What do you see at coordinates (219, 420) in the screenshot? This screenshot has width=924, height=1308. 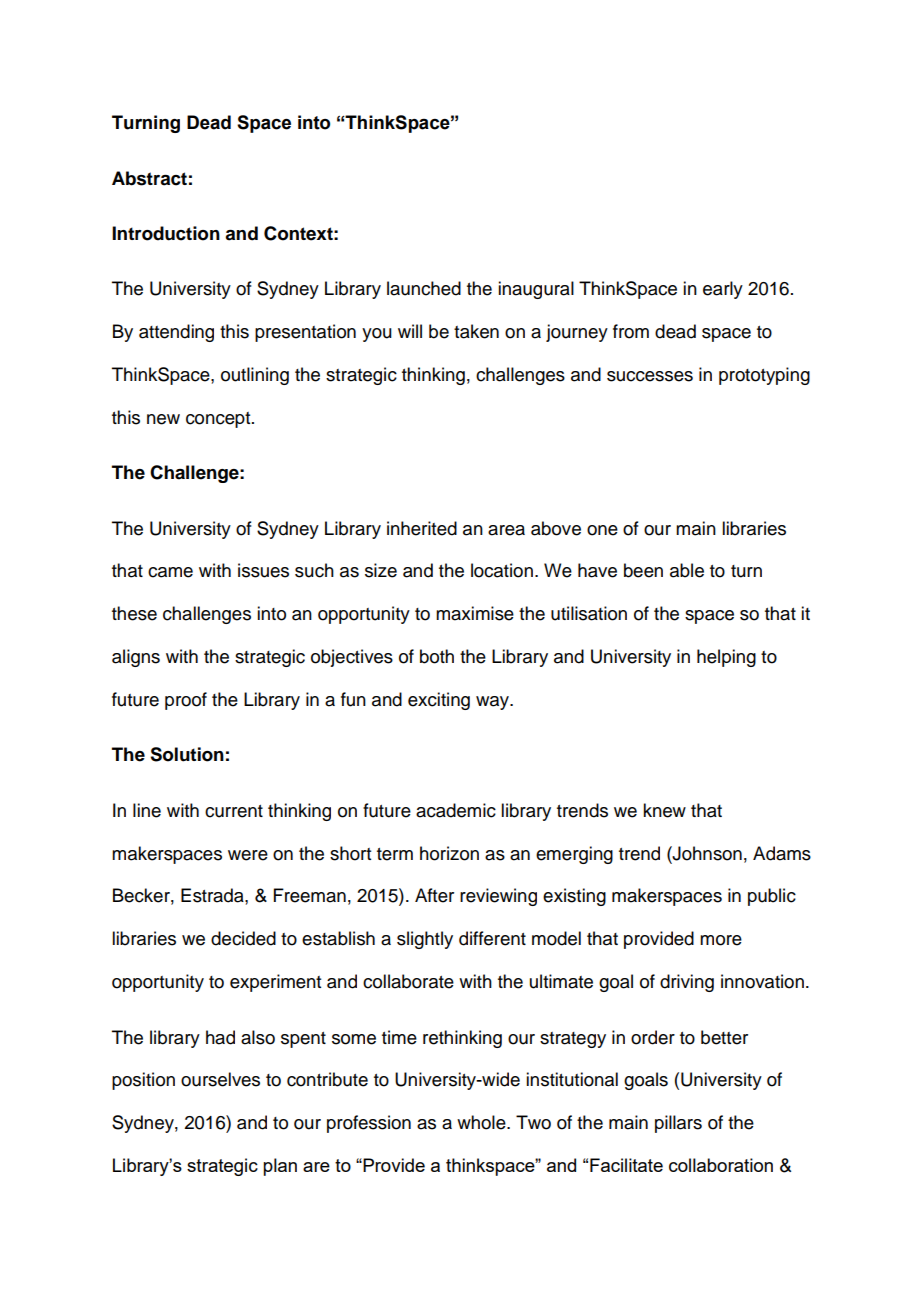 I see `concept` at bounding box center [219, 420].
